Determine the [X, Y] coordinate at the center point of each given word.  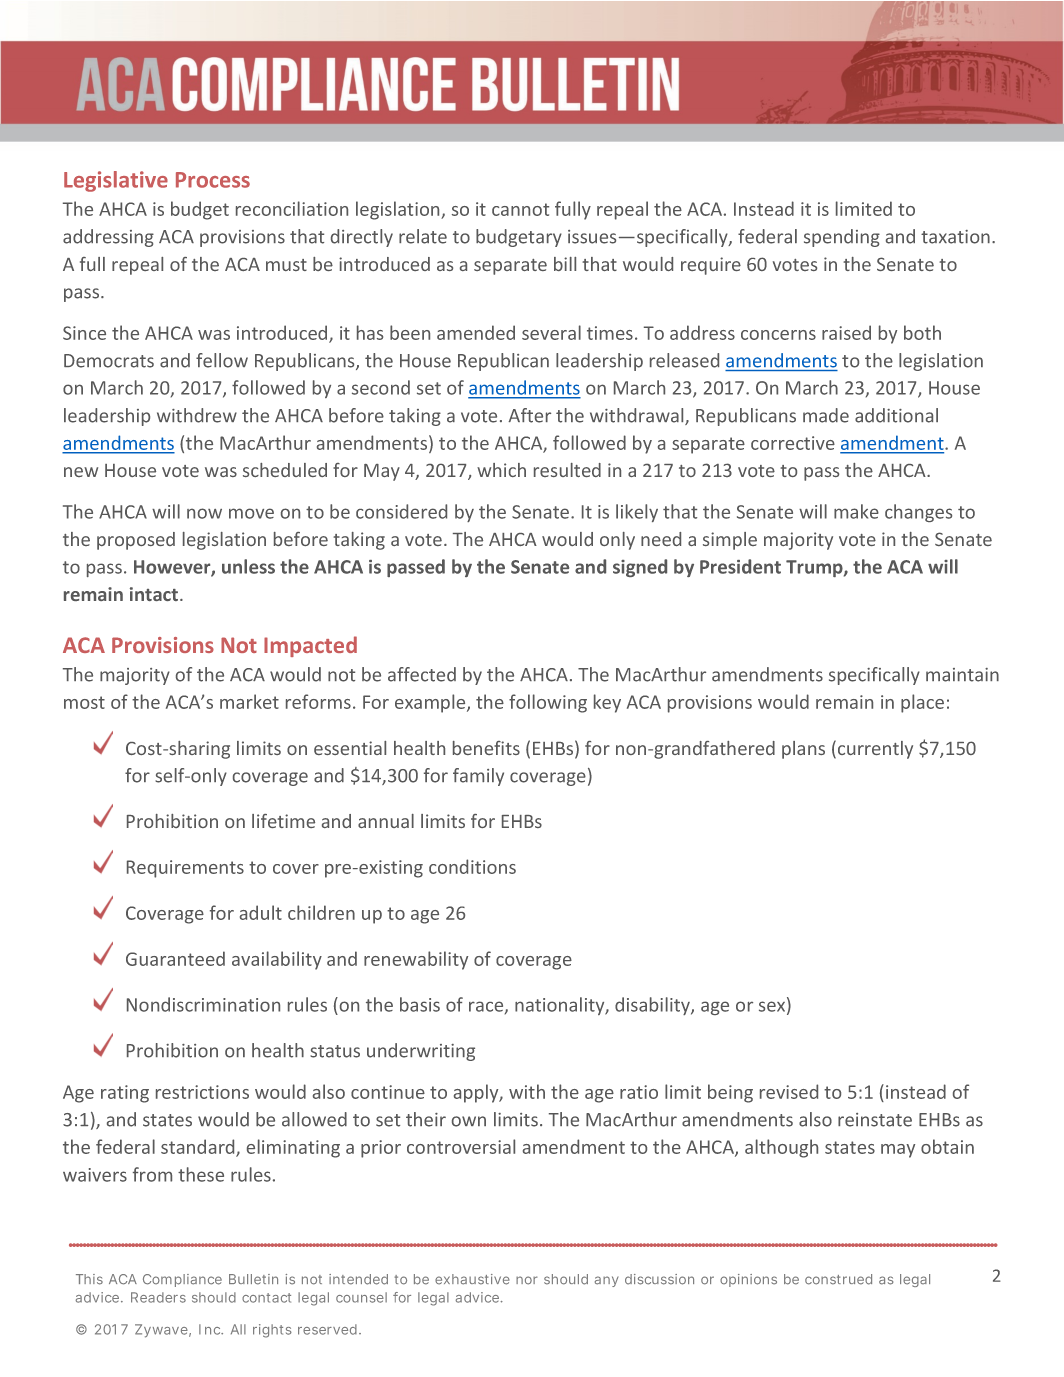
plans [803, 750]
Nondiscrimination [203, 1004]
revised [789, 1091]
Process [213, 180]
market [249, 701]
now [204, 513]
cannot [520, 209]
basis [420, 1004]
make [856, 511]
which [501, 470]
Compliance [182, 1280]
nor [526, 1280]
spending [842, 238]
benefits [486, 748]
